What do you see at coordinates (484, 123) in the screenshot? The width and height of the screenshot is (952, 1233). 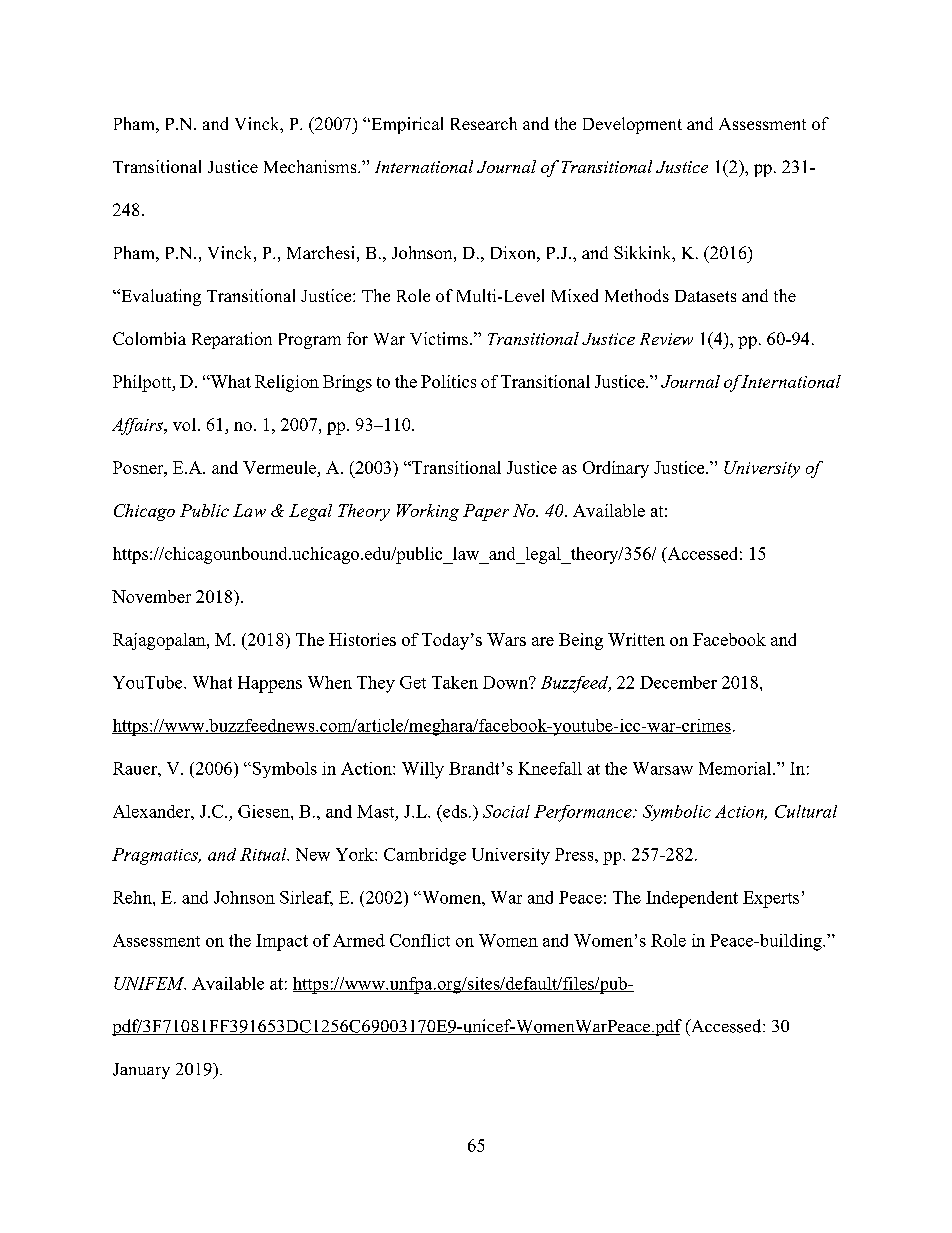 I see `Research` at bounding box center [484, 123].
